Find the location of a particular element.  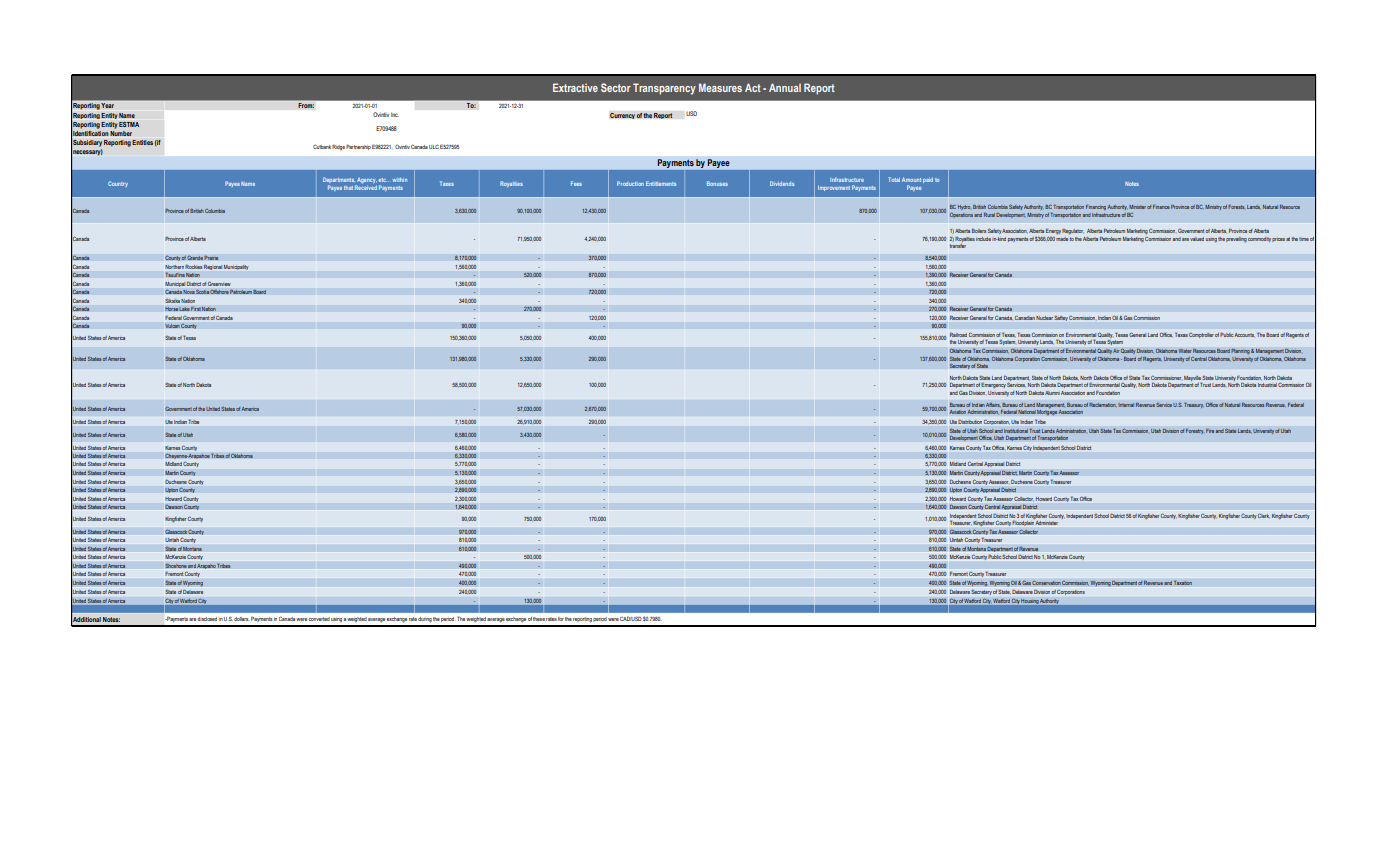

valued is located at coordinates (1197, 239).
